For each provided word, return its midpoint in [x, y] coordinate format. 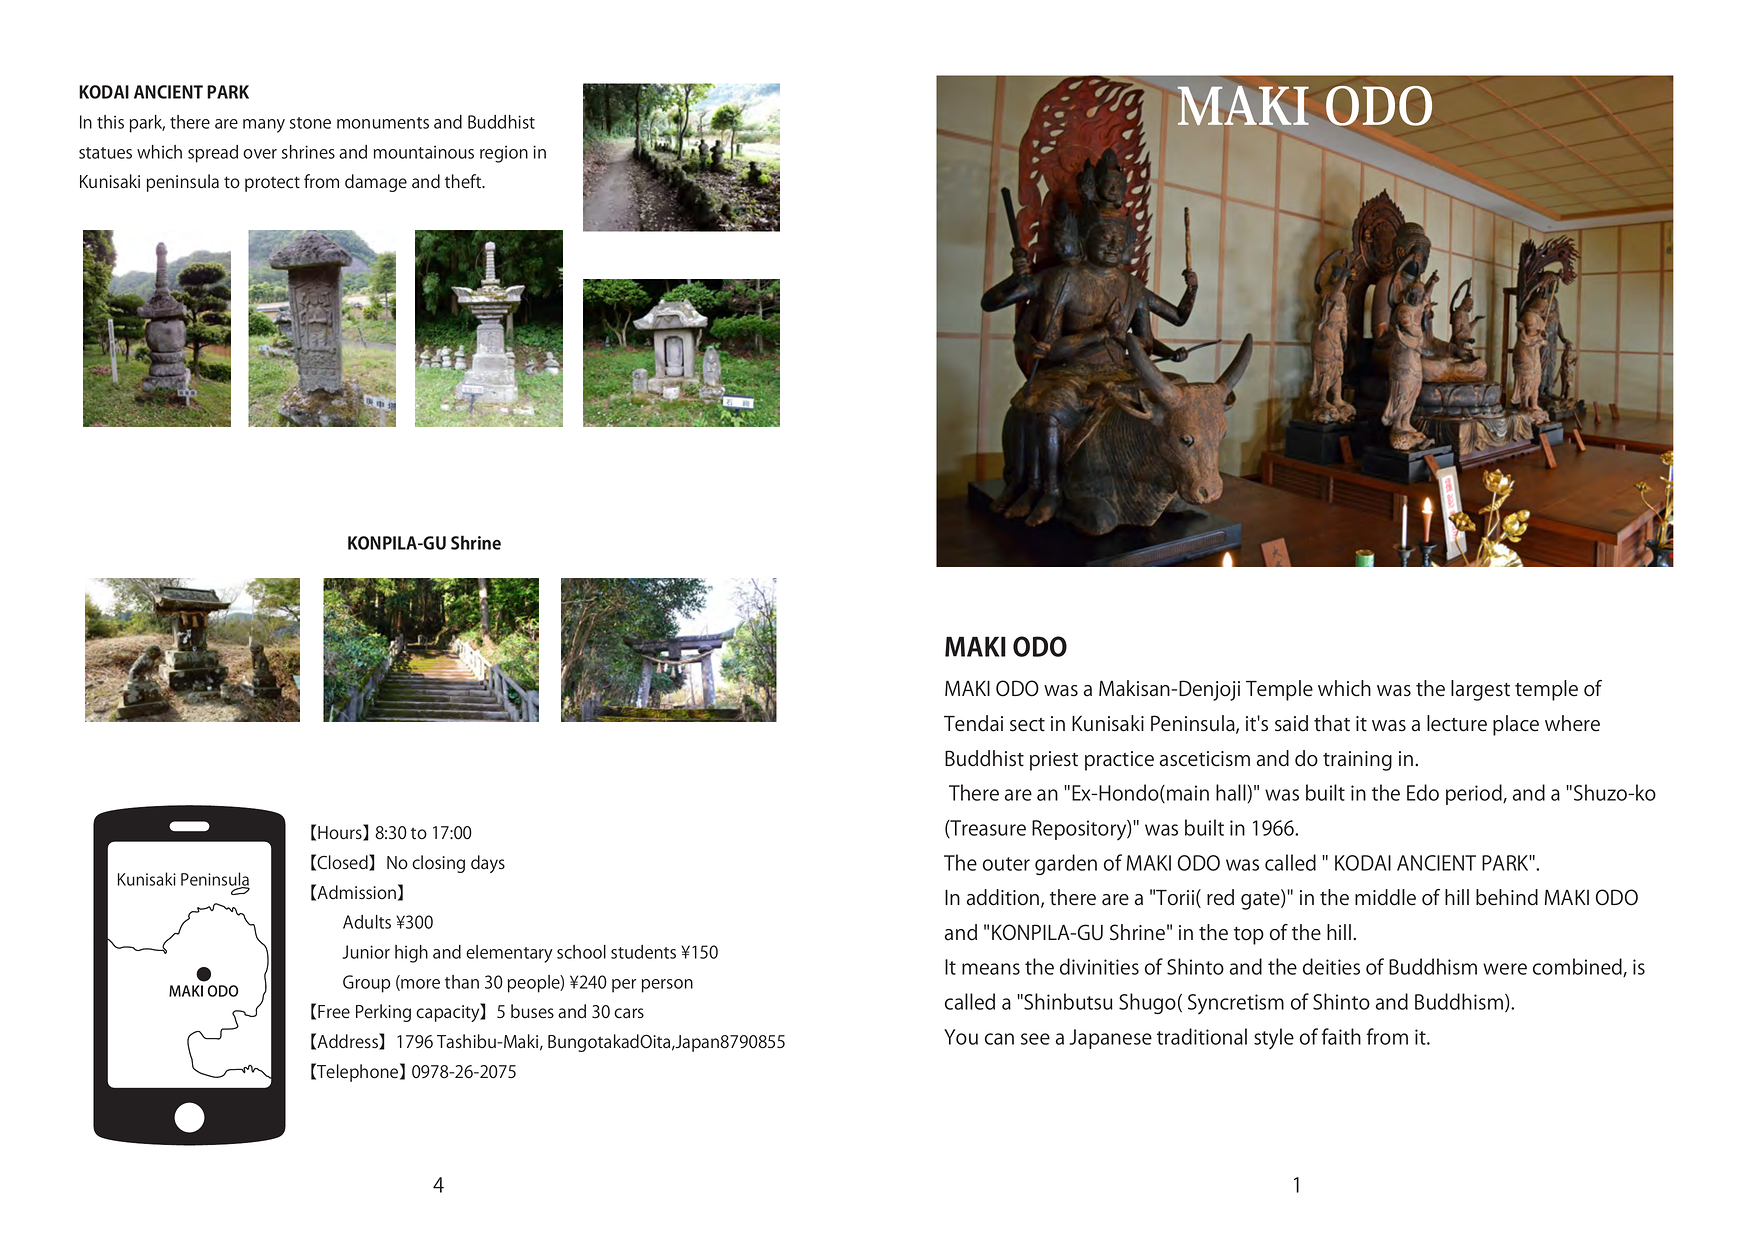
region [504, 154]
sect [1027, 725]
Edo [1423, 792]
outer [1006, 864]
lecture [1457, 723]
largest [1480, 690]
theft [464, 181]
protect [272, 184]
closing [438, 864]
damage [376, 183]
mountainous [424, 152]
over [260, 154]
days [488, 864]
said [1291, 723]
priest [1054, 761]
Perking [383, 1013]
